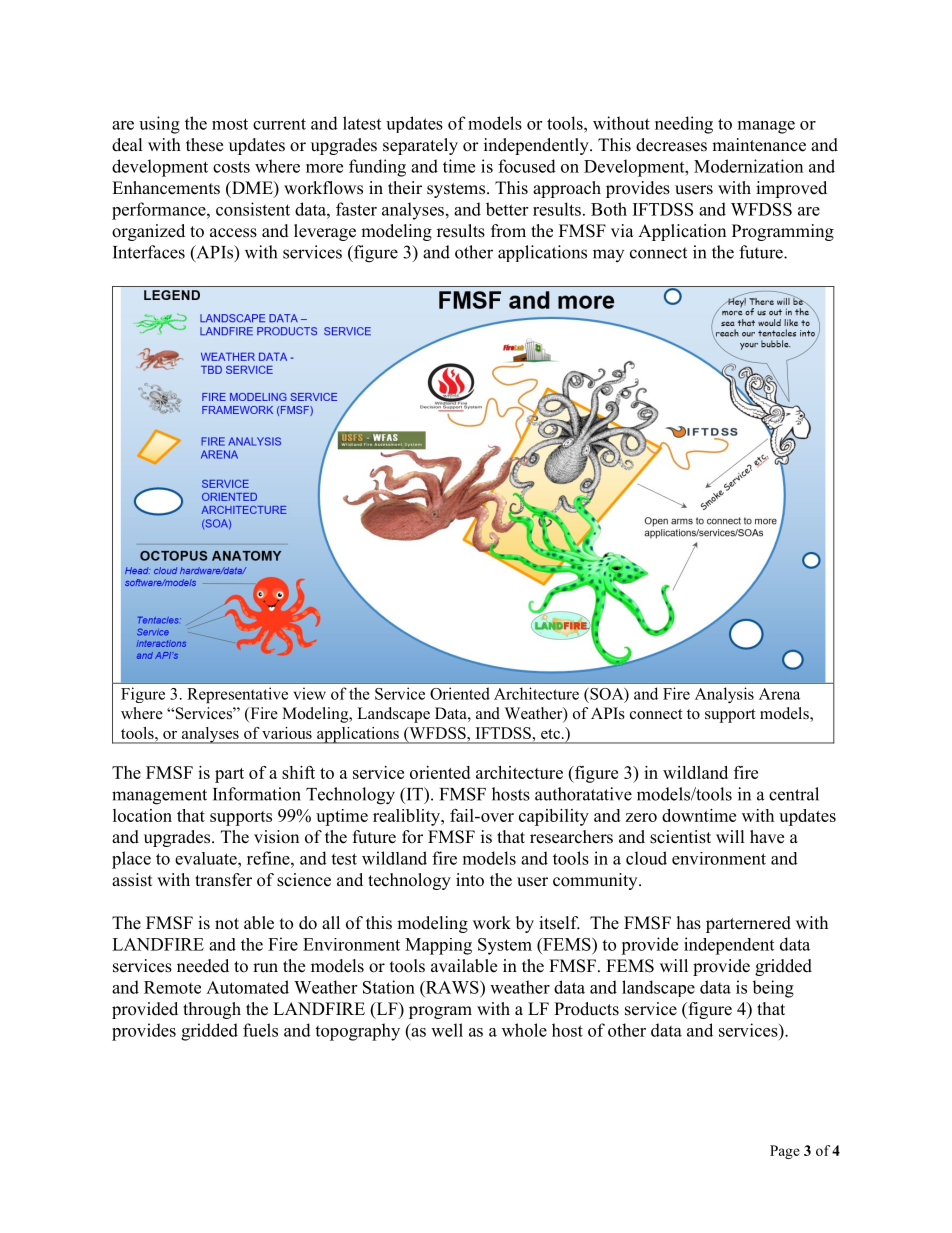  Describe the element at coordinates (420, 146) in the screenshot. I see `separately` at that location.
